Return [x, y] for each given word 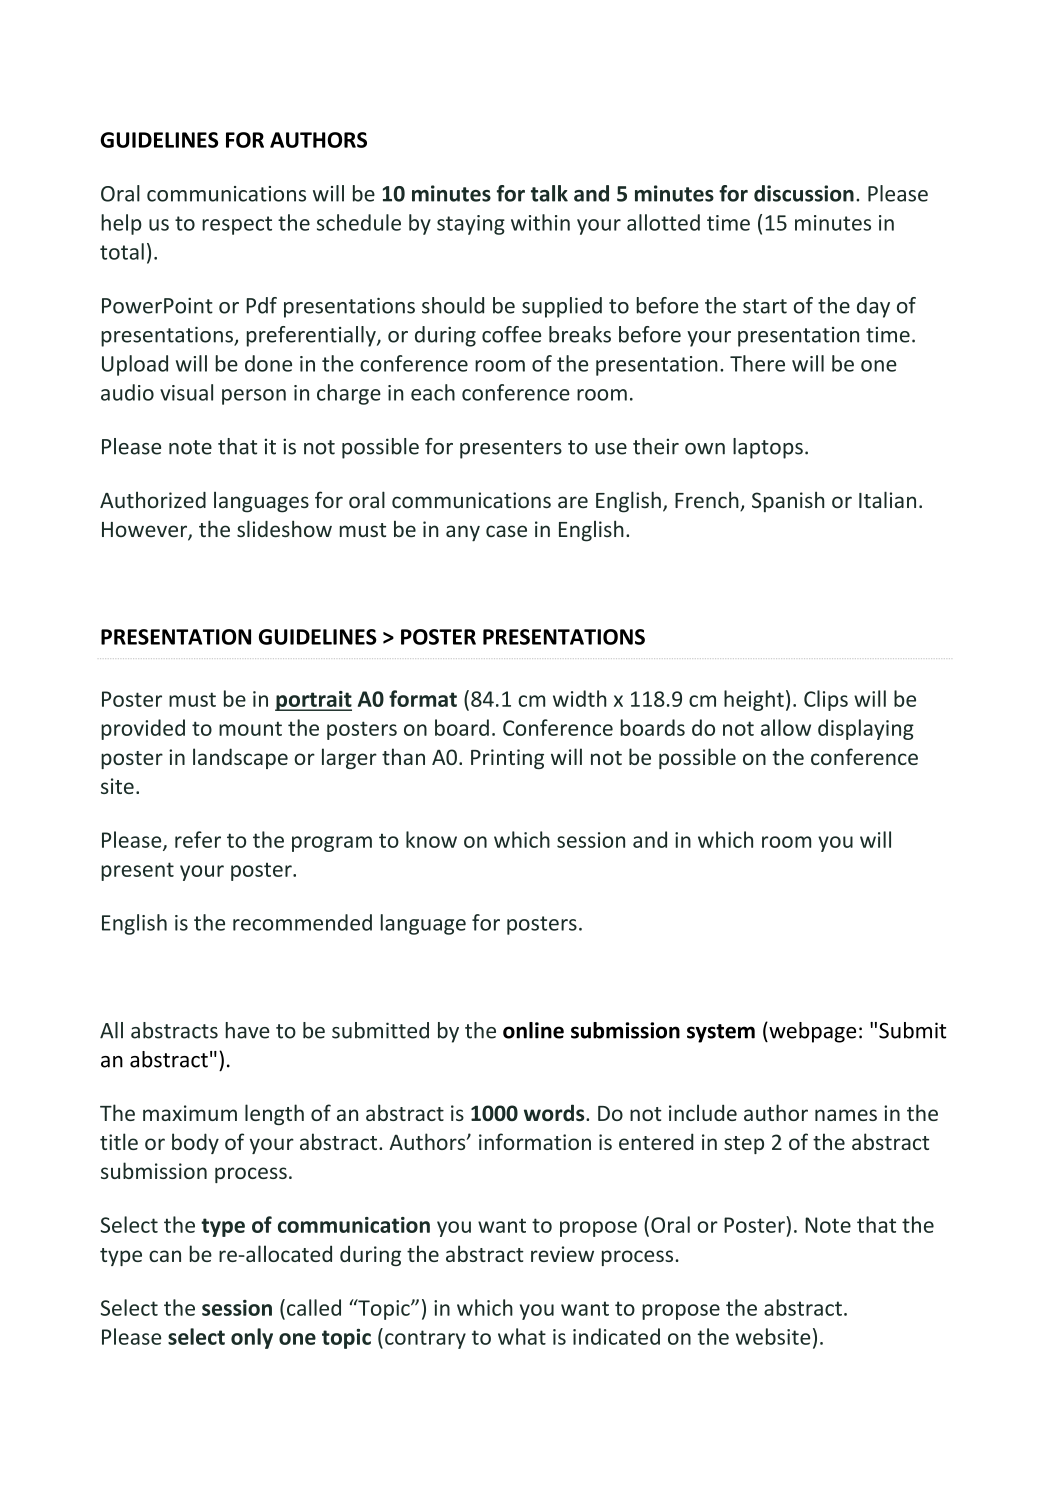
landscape [240, 758]
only [252, 1338]
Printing [507, 759]
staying [471, 225]
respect [237, 225]
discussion [804, 193]
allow [786, 727]
